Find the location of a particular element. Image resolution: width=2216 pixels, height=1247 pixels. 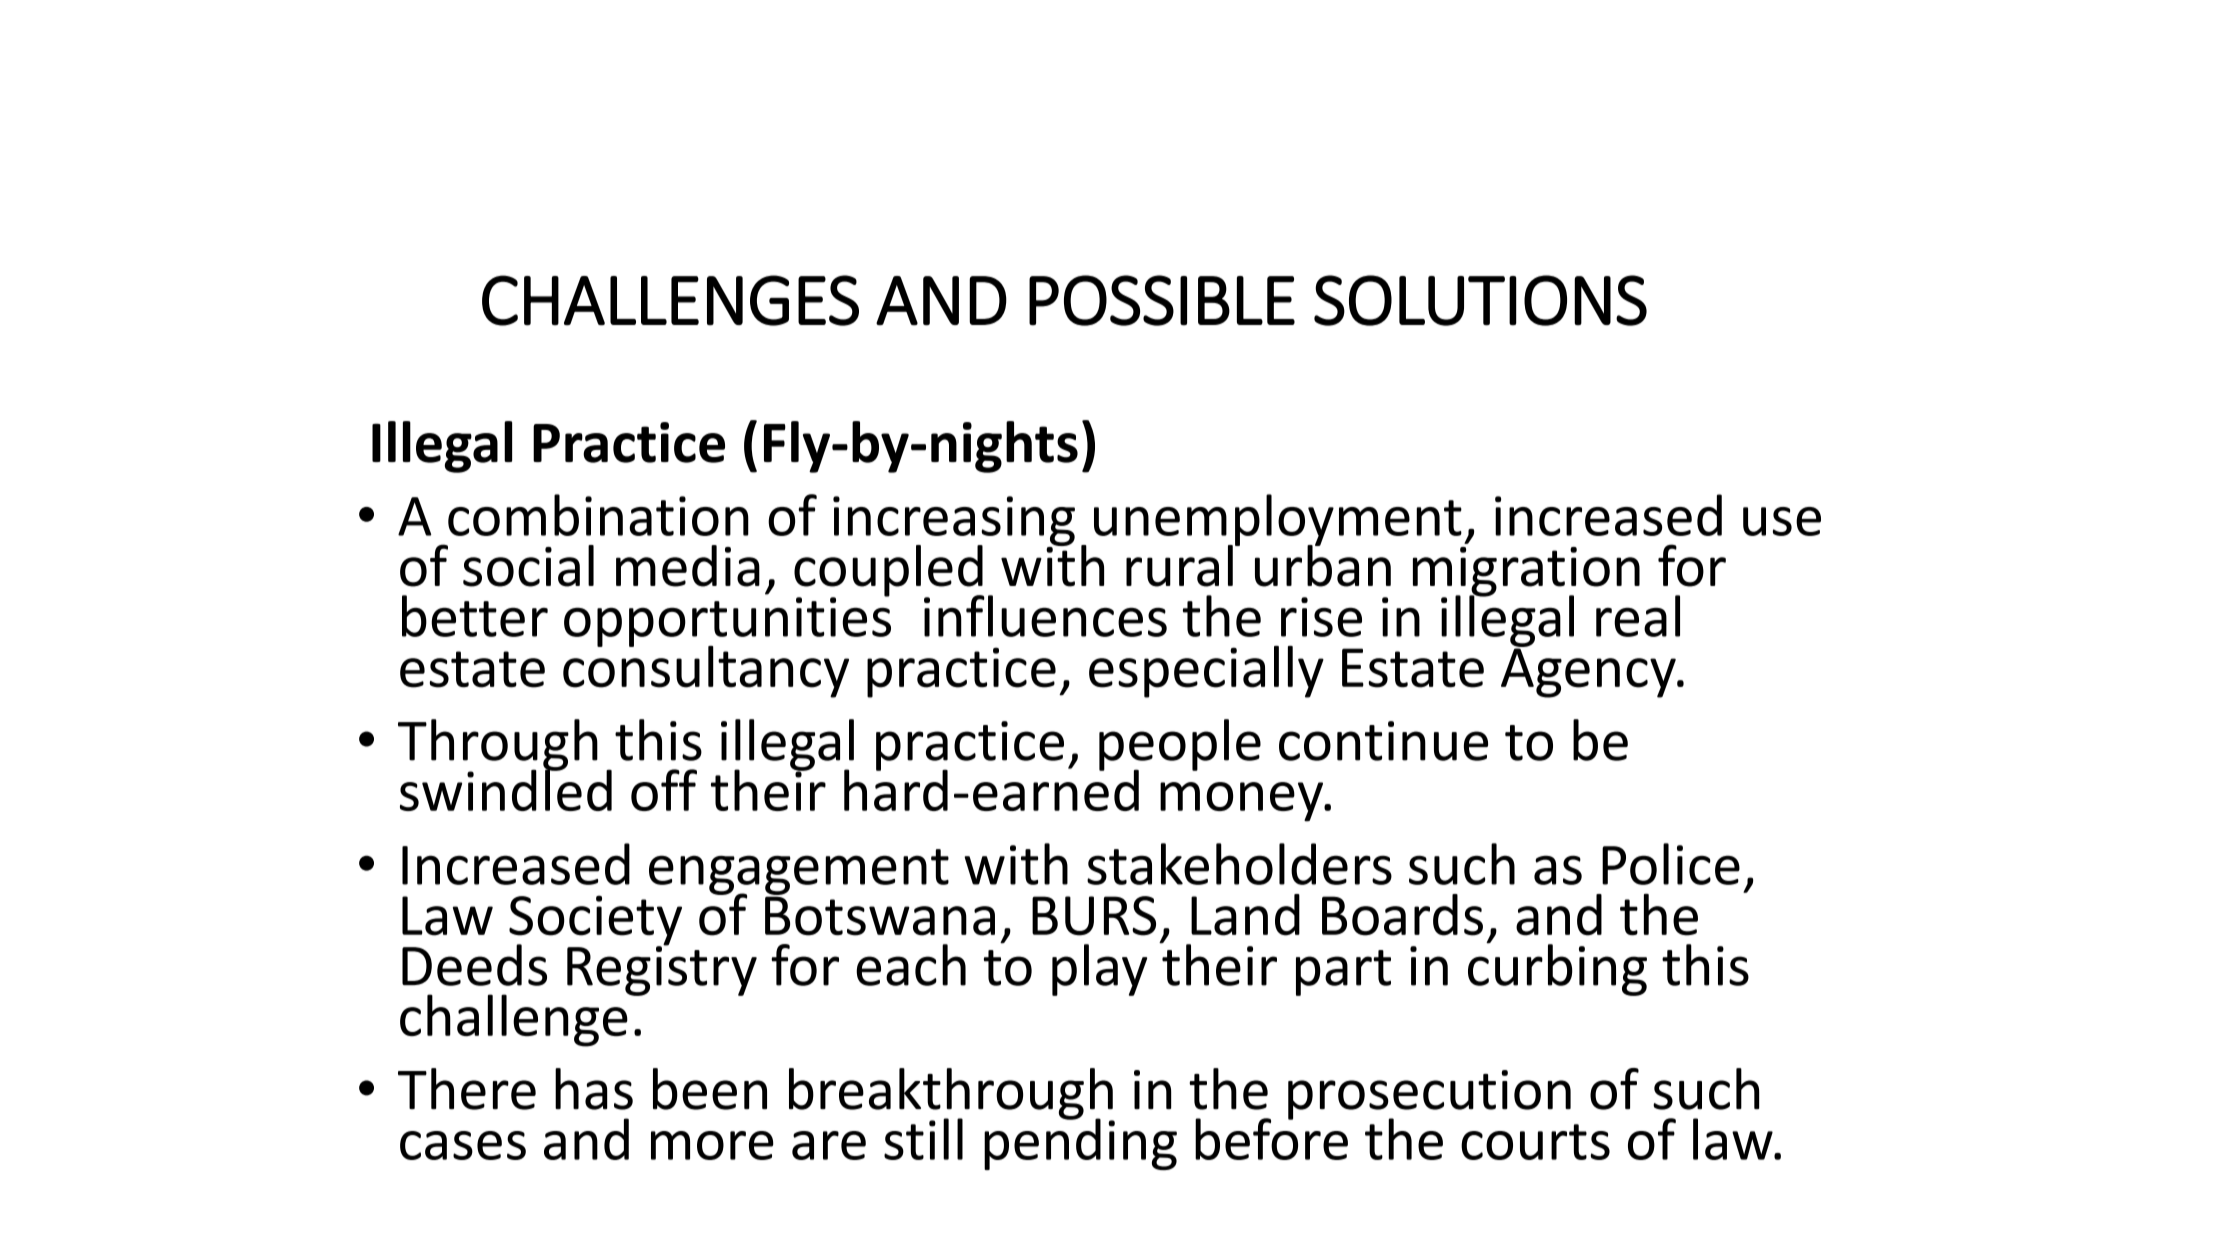

POSSIBLE is located at coordinates (1162, 300).
